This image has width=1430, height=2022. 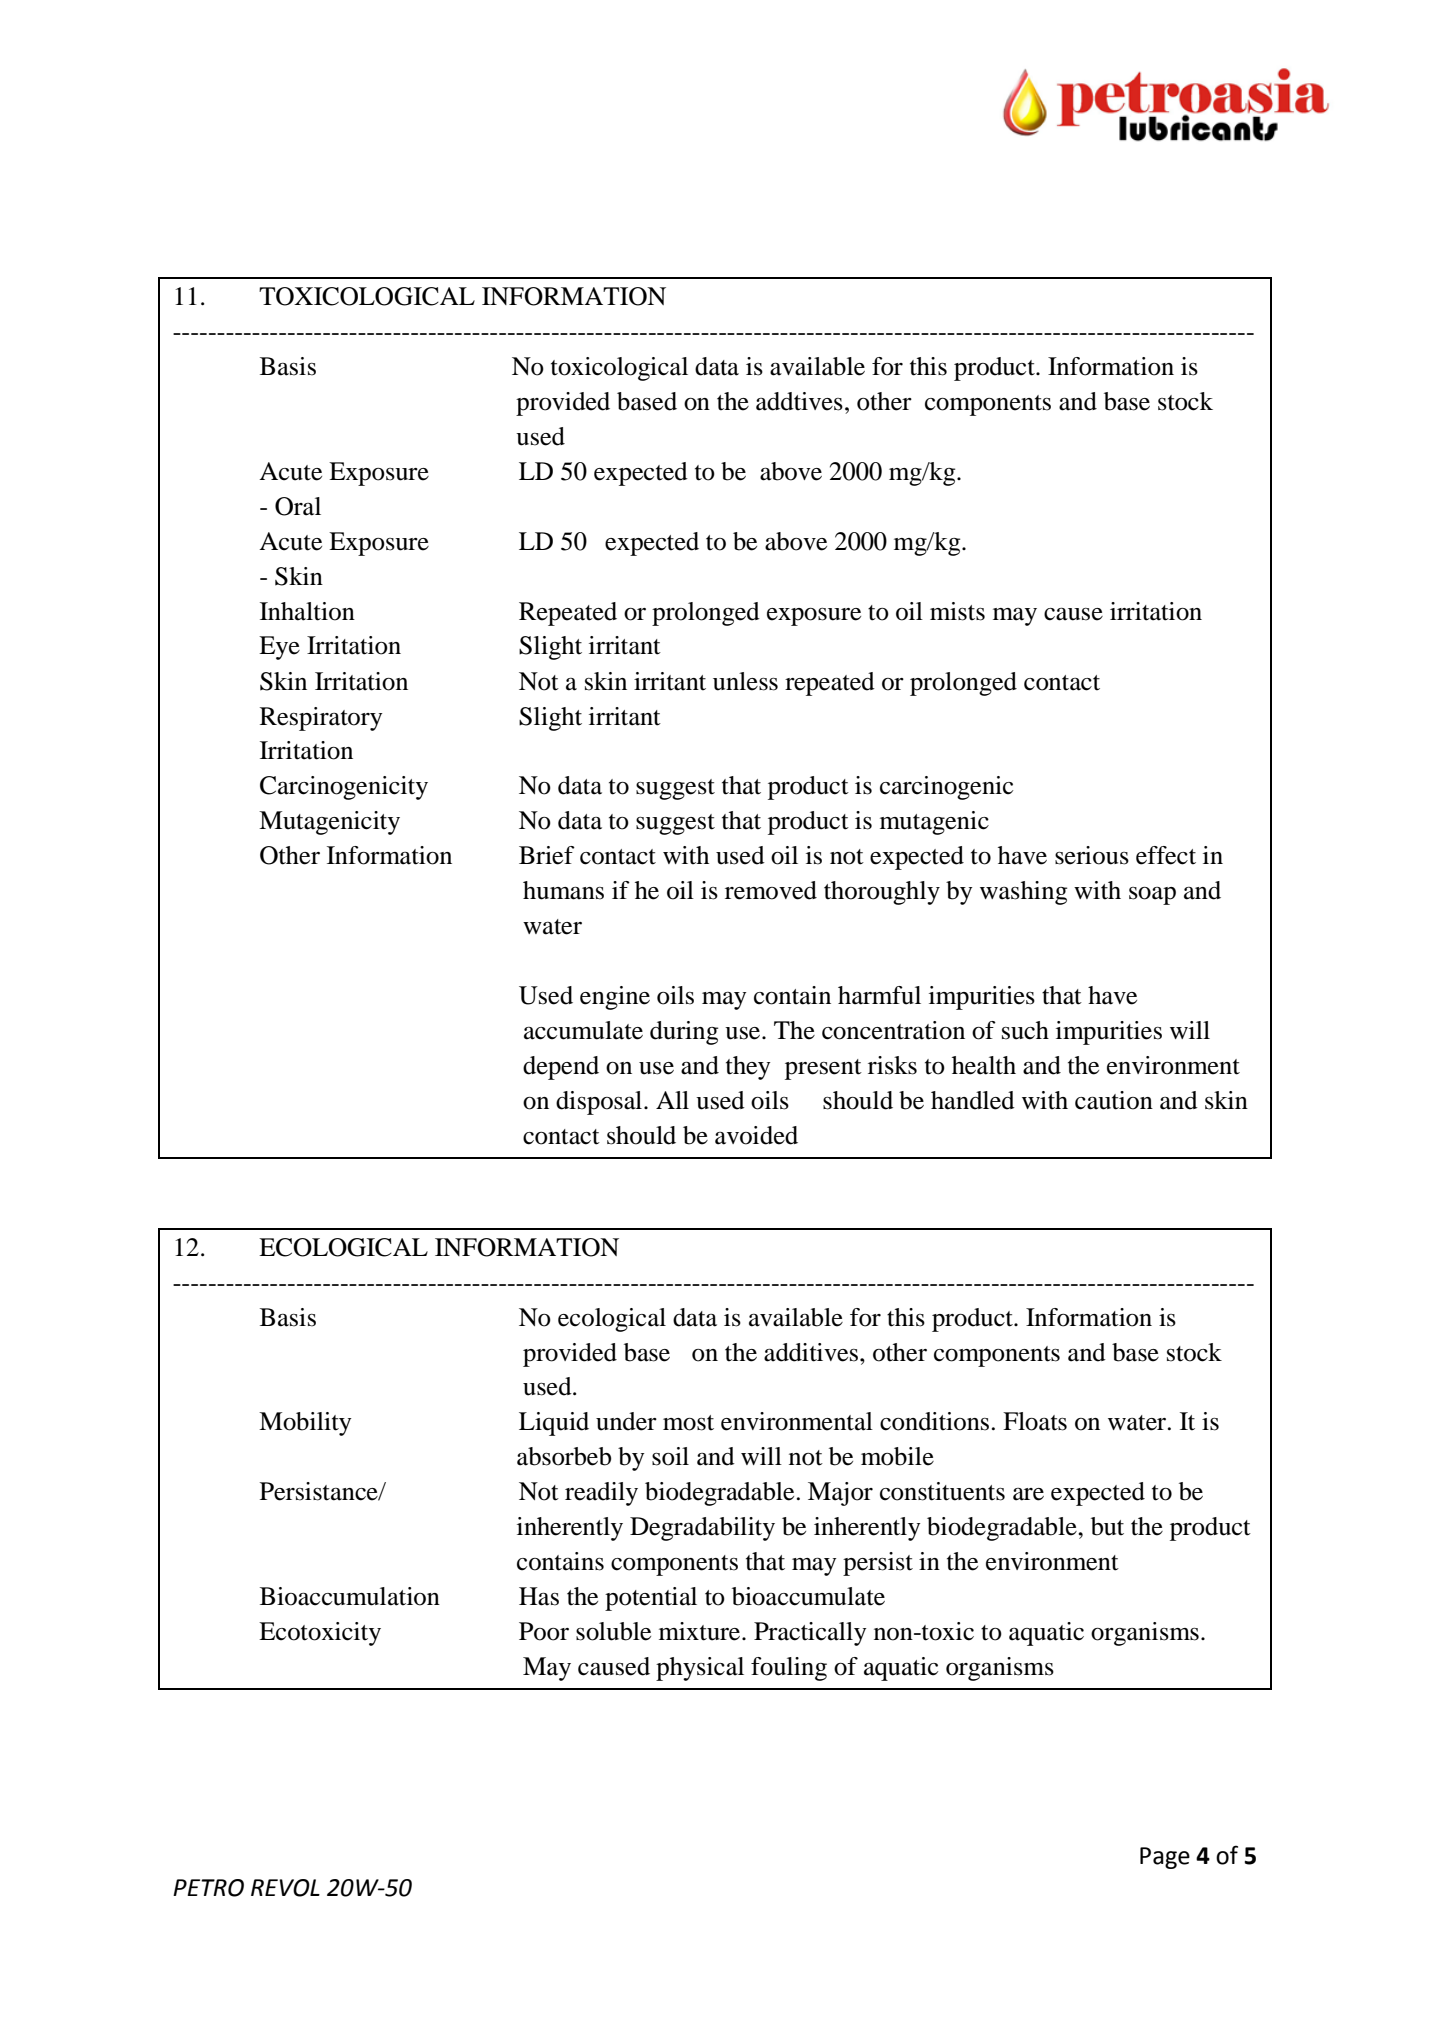 I want to click on physical, so click(x=700, y=1669).
